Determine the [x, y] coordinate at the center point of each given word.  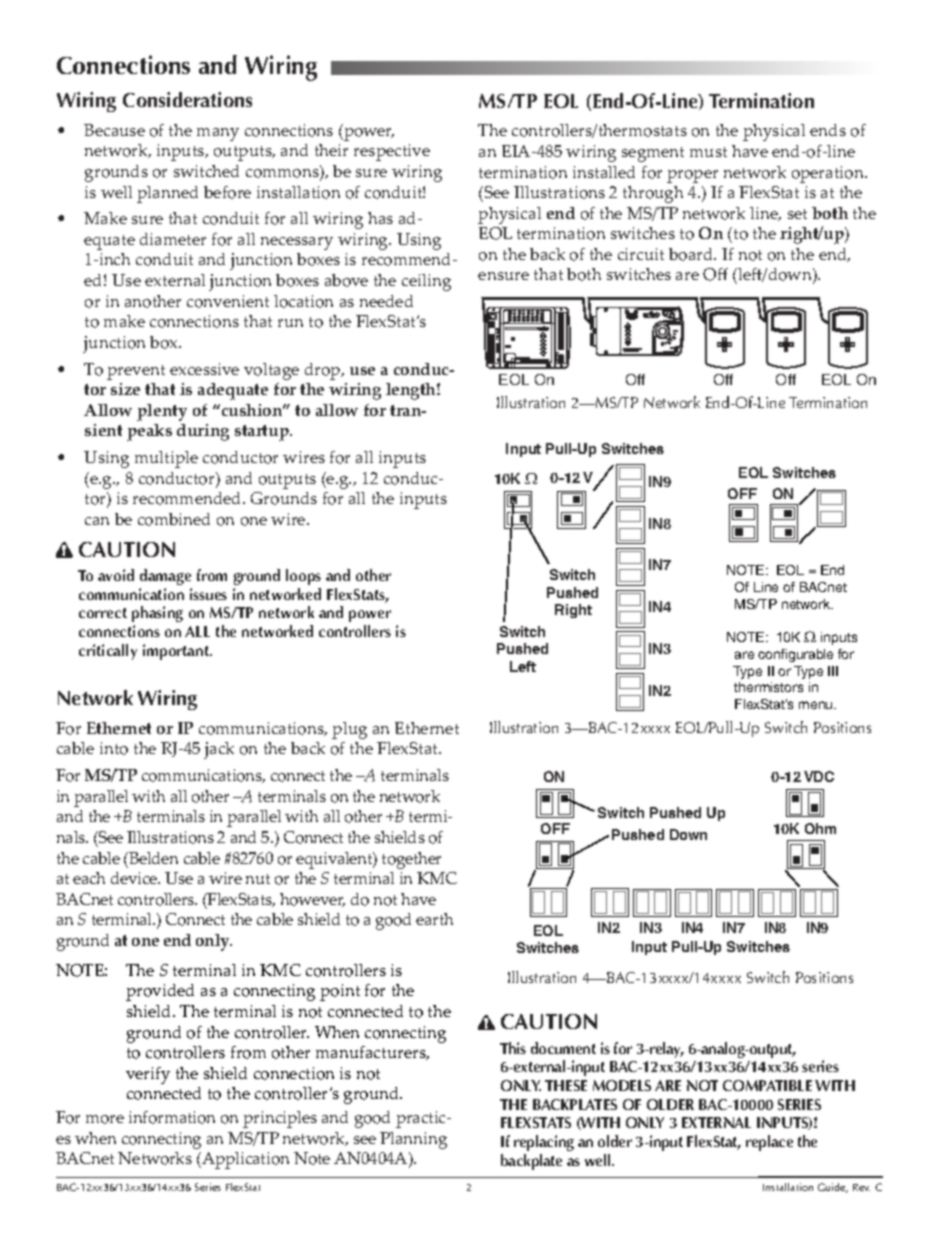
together [411, 860]
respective [392, 152]
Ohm [820, 828]
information [172, 1117]
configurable [795, 655]
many [218, 134]
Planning [413, 1140]
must [708, 152]
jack [219, 750]
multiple [166, 459]
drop [324, 371]
